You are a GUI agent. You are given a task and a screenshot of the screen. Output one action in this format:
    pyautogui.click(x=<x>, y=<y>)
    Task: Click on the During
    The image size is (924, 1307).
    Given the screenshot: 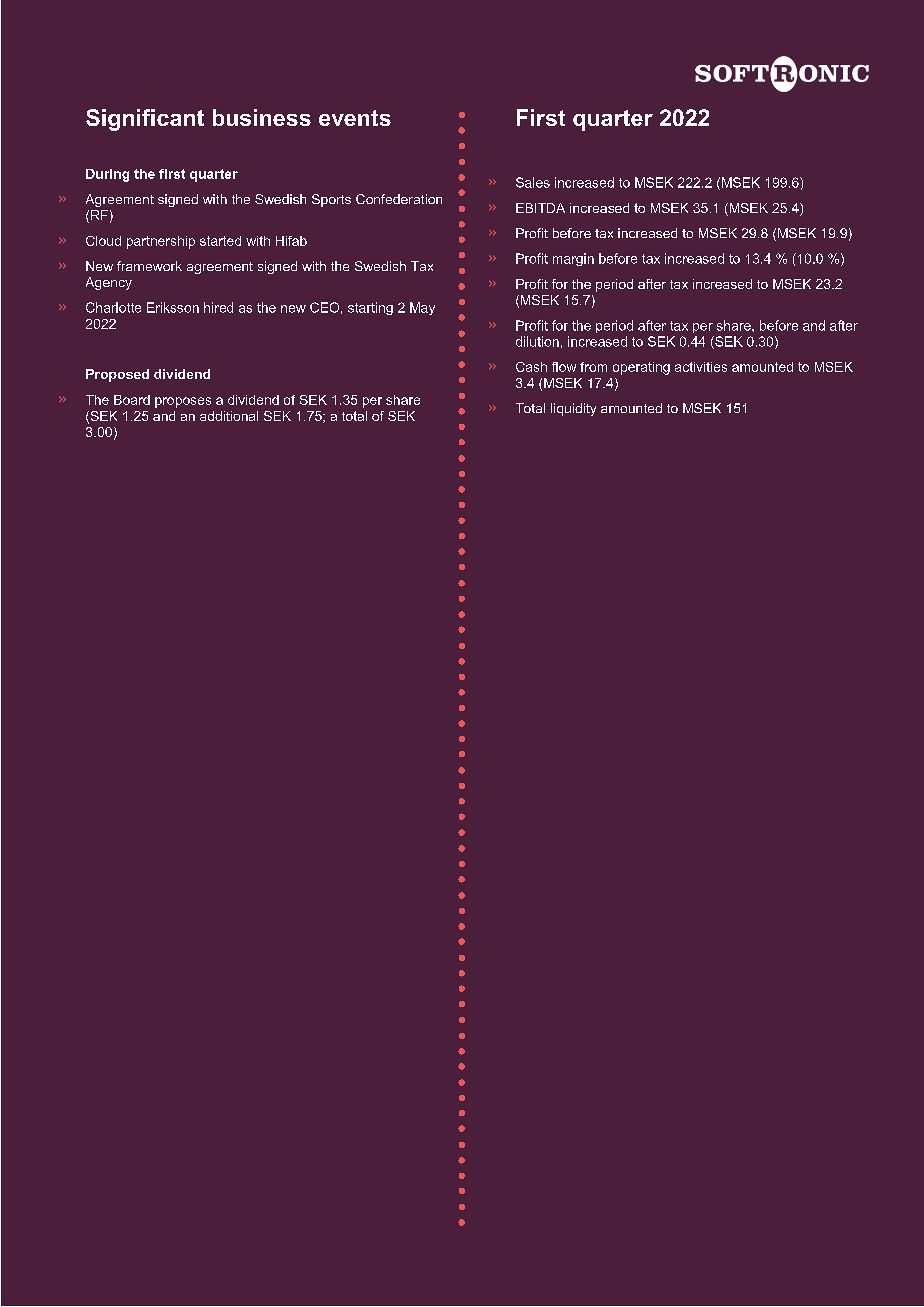 What is the action you would take?
    pyautogui.click(x=107, y=175)
